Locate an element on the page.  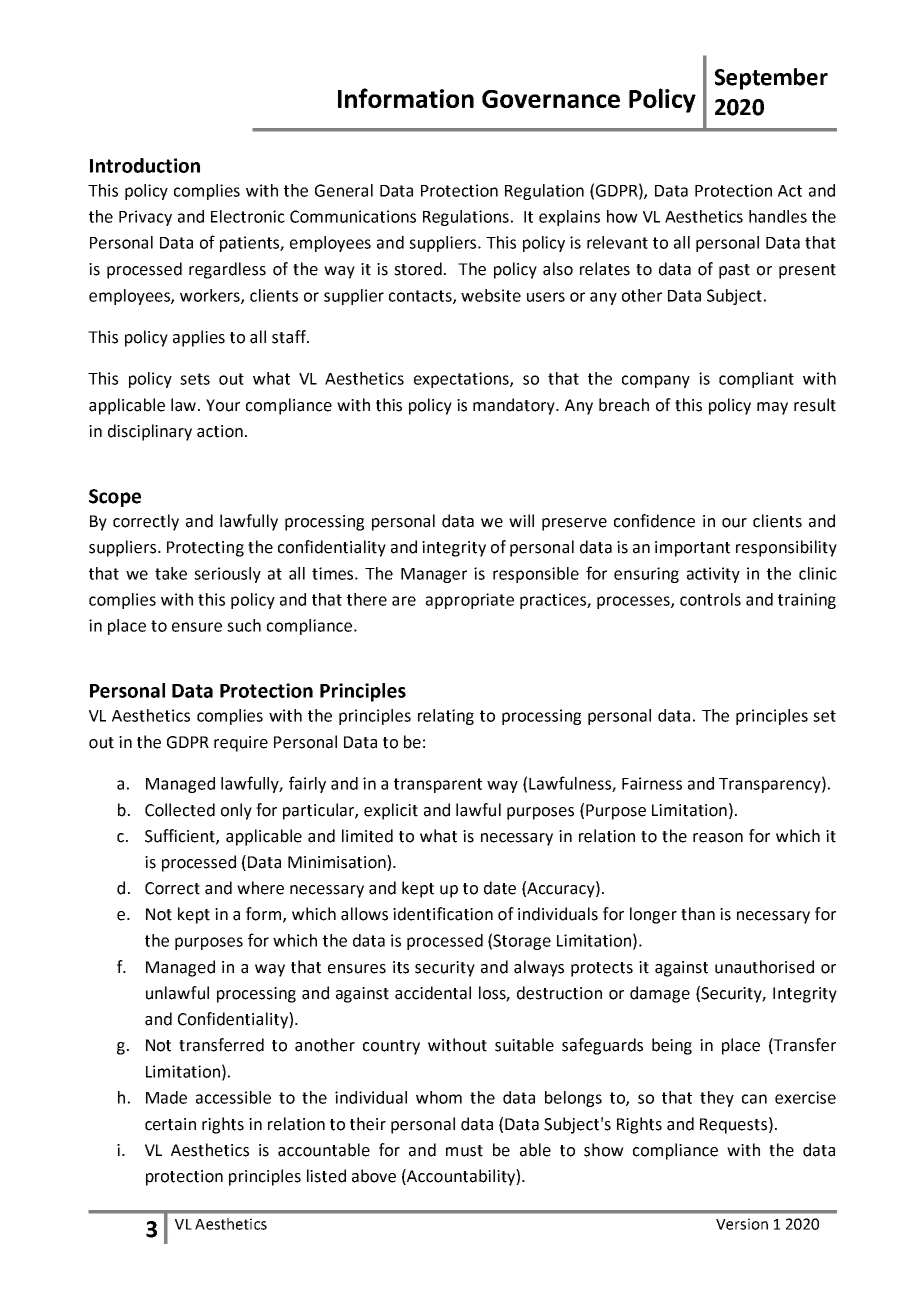
Version is located at coordinates (742, 1224).
